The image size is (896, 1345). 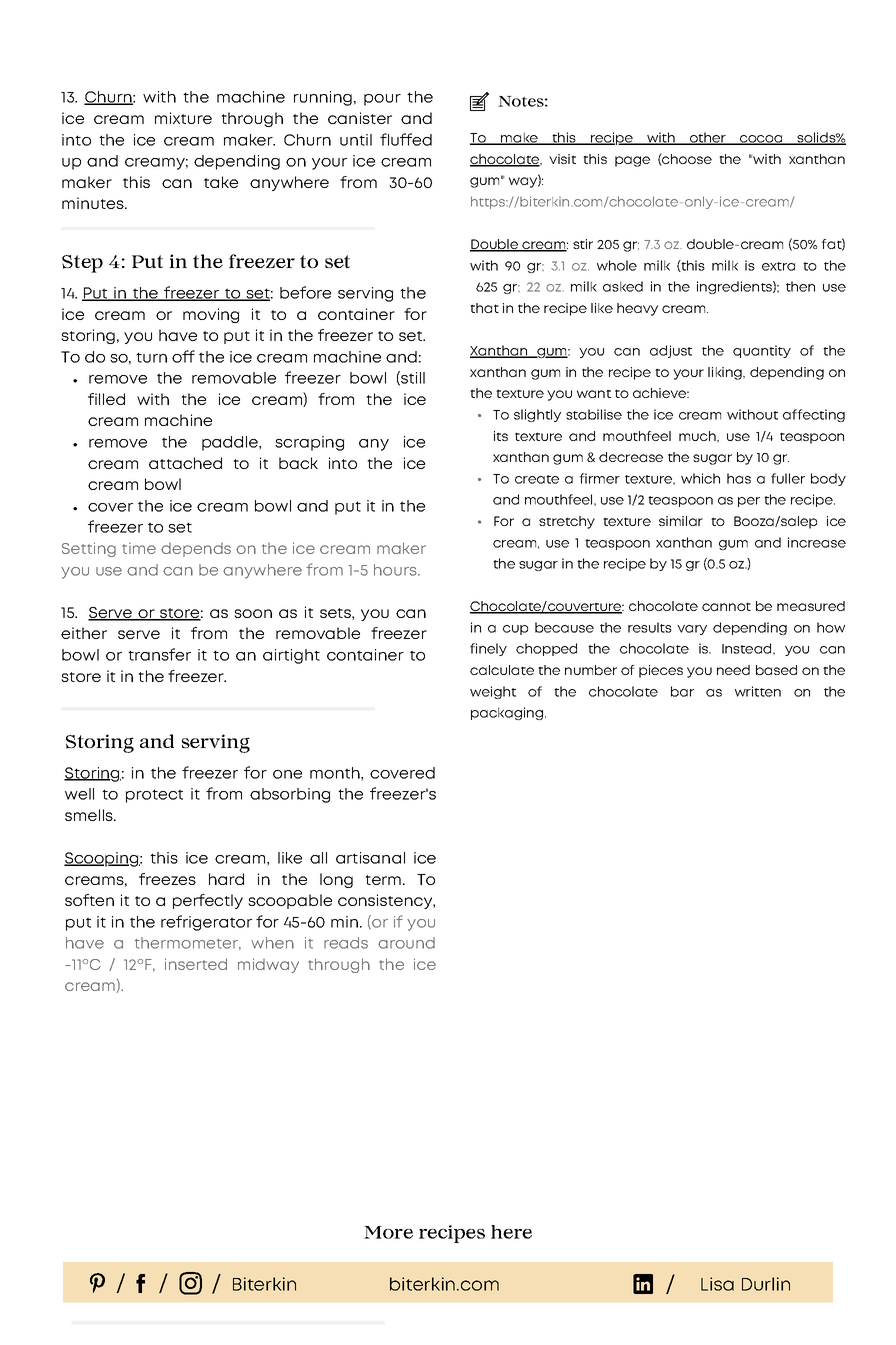 What do you see at coordinates (388, 1232) in the screenshot?
I see `More` at bounding box center [388, 1232].
